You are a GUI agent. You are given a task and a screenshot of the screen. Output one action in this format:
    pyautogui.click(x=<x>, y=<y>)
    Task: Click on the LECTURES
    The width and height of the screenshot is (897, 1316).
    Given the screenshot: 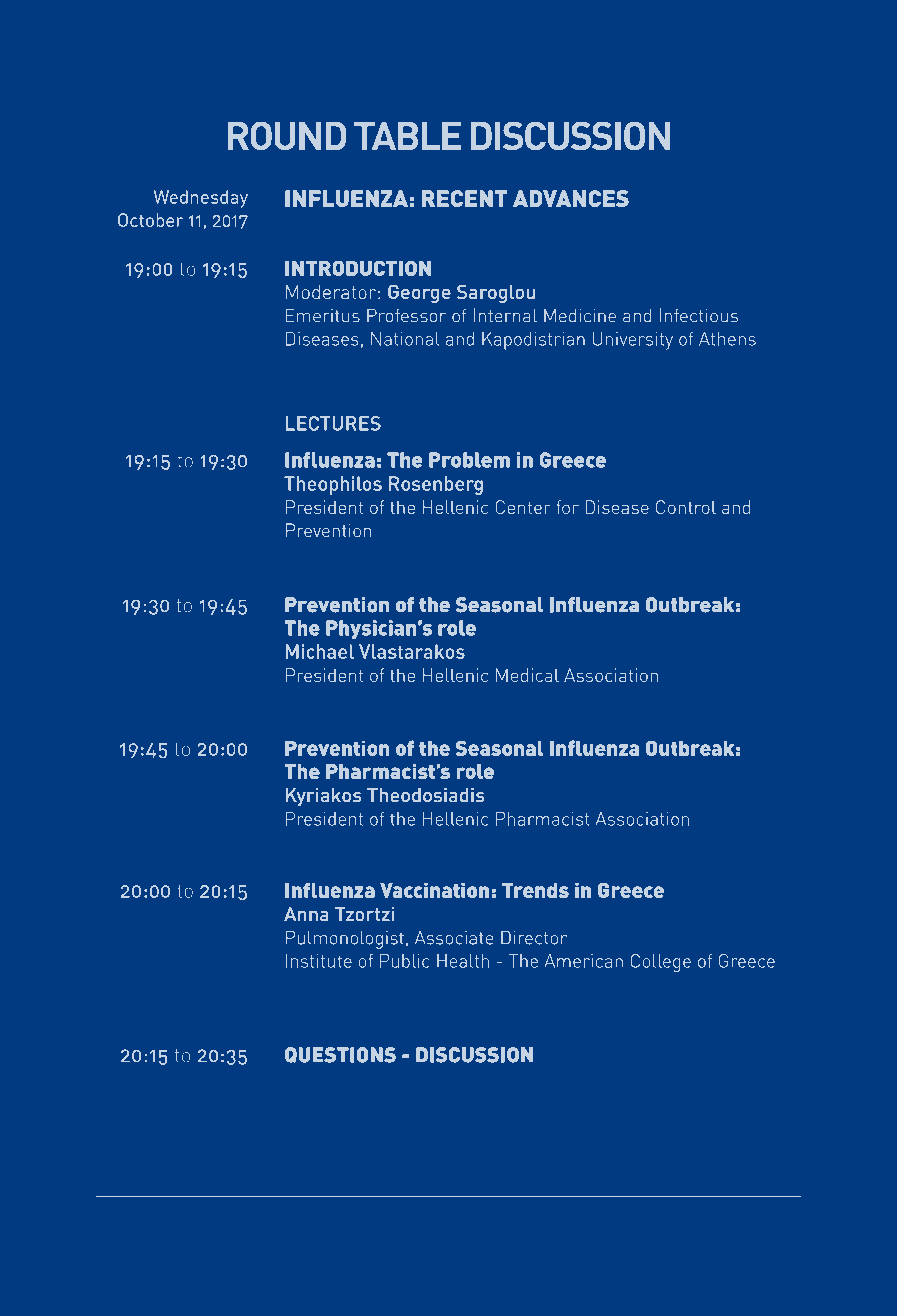 What is the action you would take?
    pyautogui.click(x=333, y=423)
